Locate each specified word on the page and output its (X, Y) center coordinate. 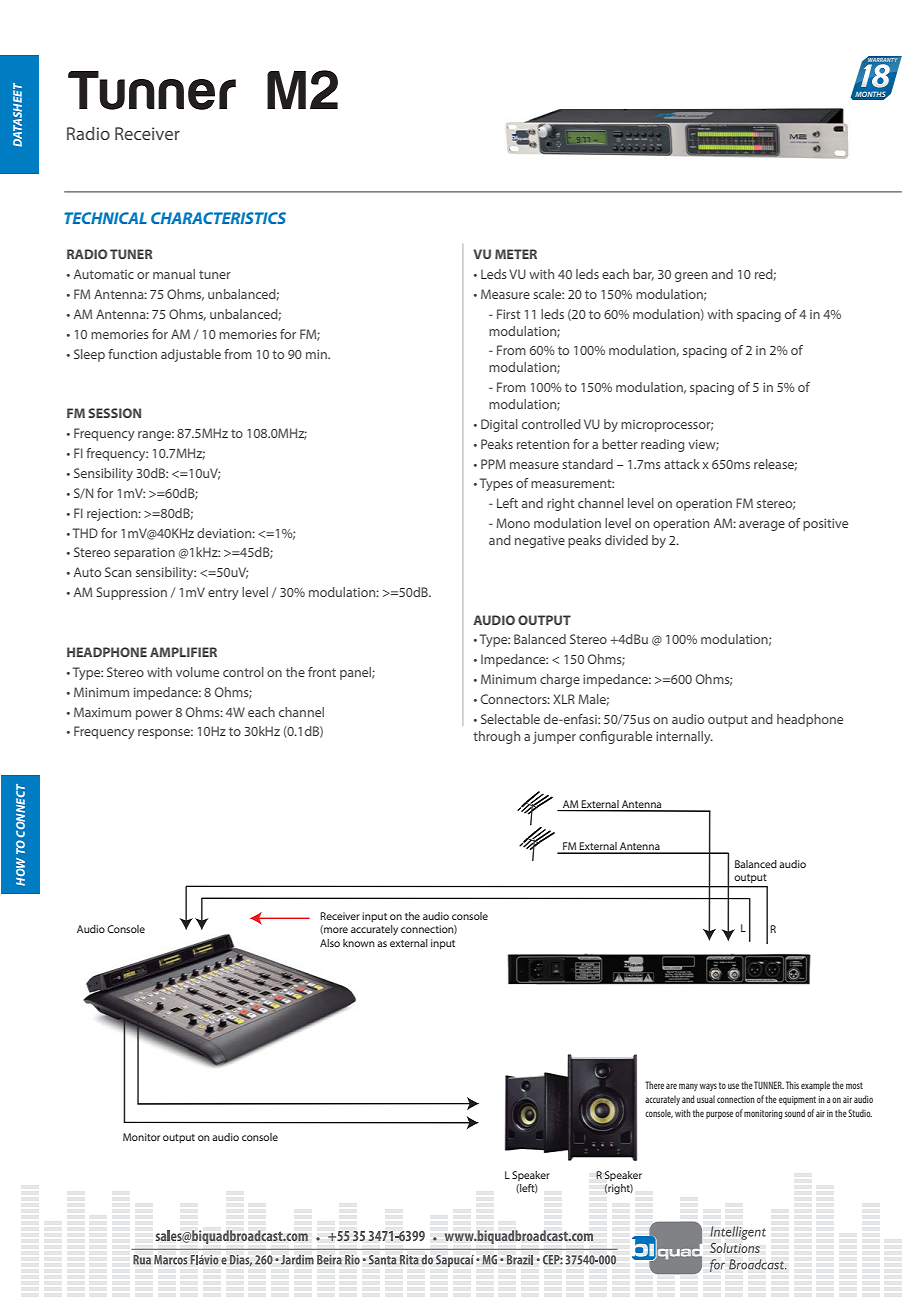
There (654, 1085)
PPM (493, 464)
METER (516, 254)
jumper (554, 737)
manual (174, 274)
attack (682, 464)
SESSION (114, 413)
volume (197, 672)
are (671, 1086)
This (792, 1085)
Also (330, 943)
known (359, 943)
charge (560, 680)
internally (684, 737)
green (691, 277)
